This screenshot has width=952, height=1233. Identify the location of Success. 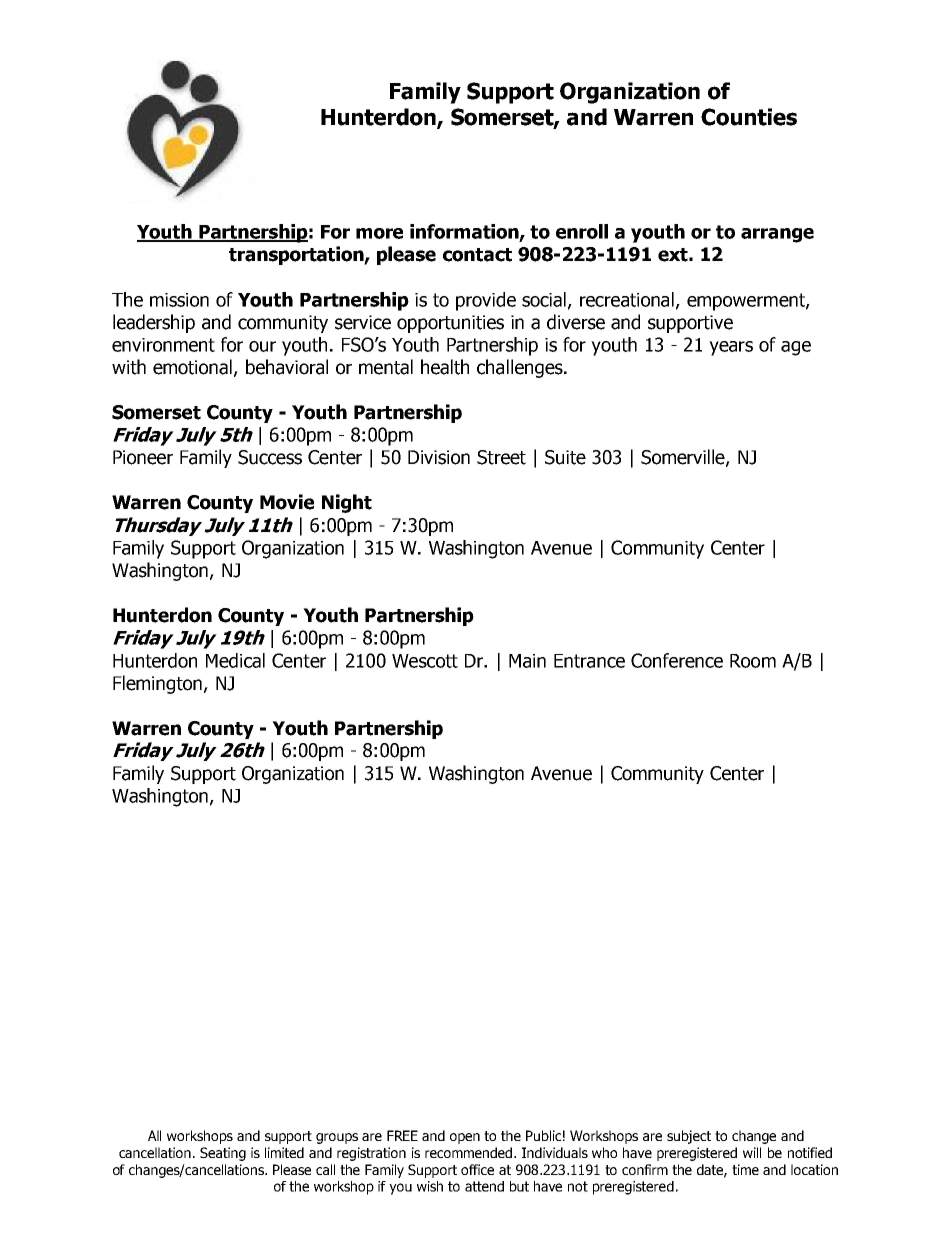
(270, 457).
